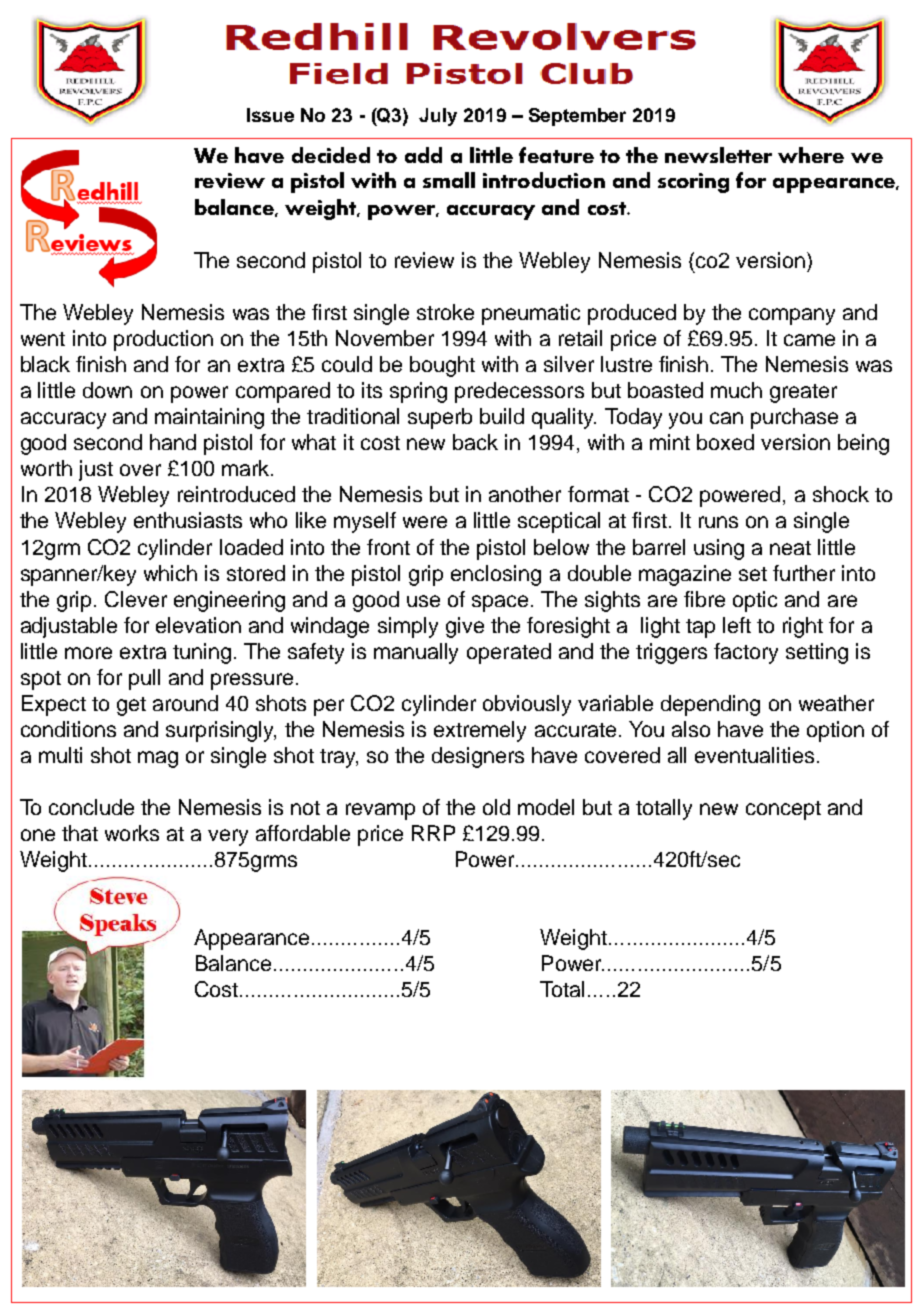  What do you see at coordinates (794, 418) in the page?
I see `purchase` at bounding box center [794, 418].
